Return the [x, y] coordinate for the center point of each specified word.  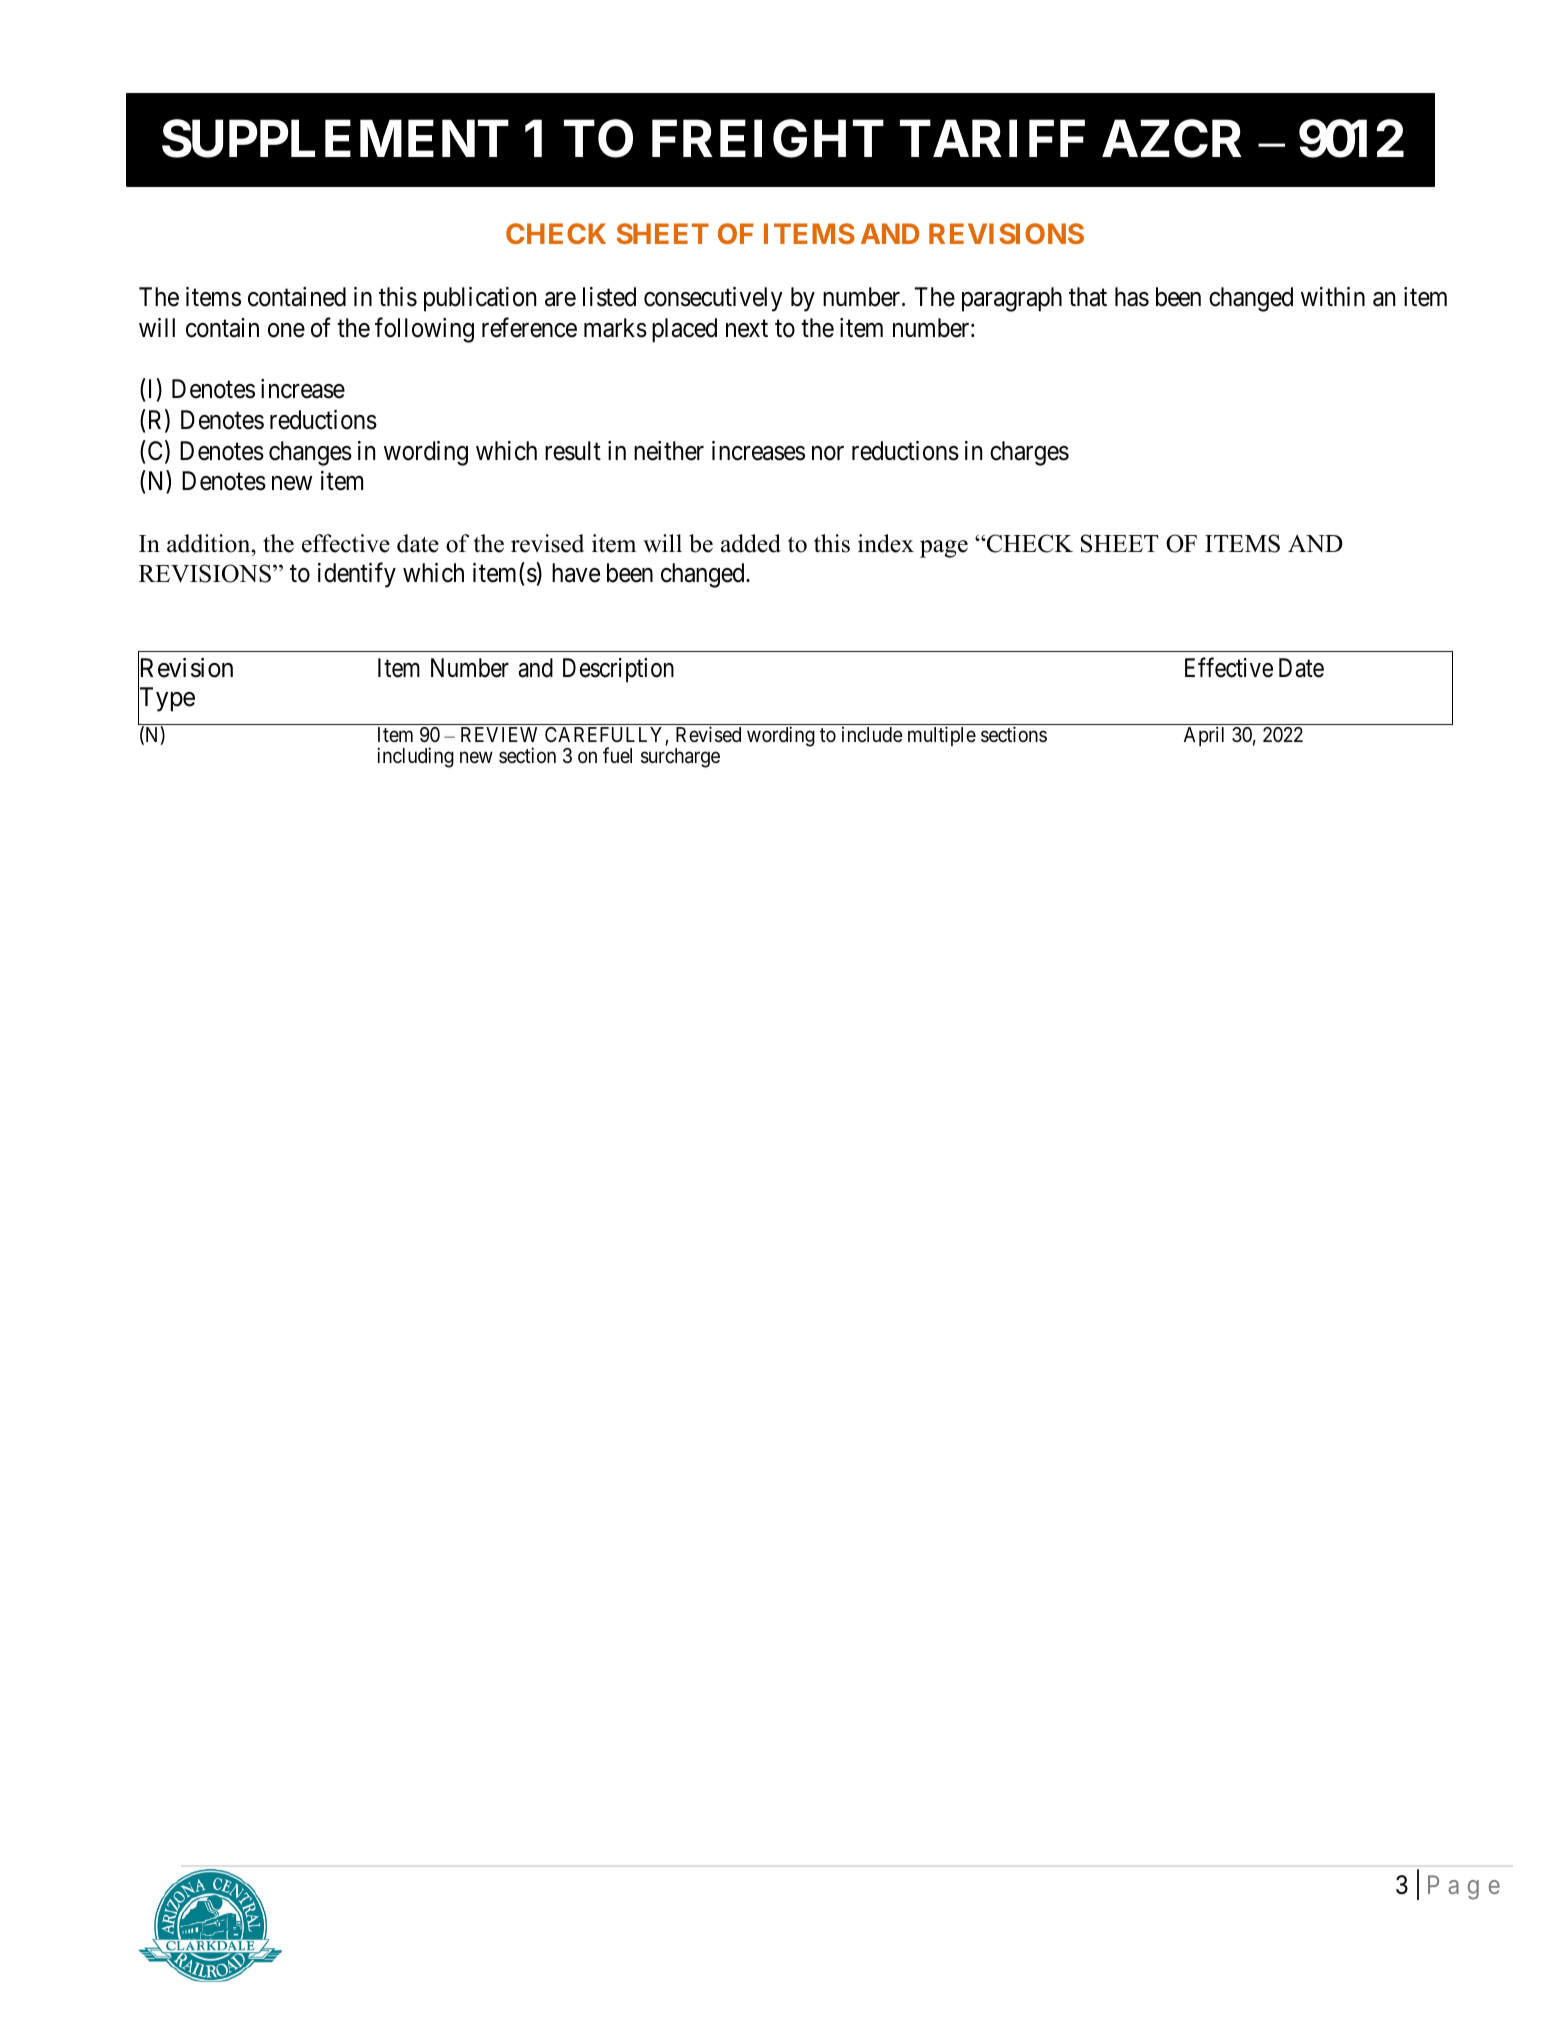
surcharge [680, 758]
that [1088, 297]
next [747, 329]
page [944, 549]
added [751, 543]
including [415, 757]
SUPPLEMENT [335, 139]
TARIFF [992, 138]
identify [357, 575]
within [1333, 296]
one [286, 330]
